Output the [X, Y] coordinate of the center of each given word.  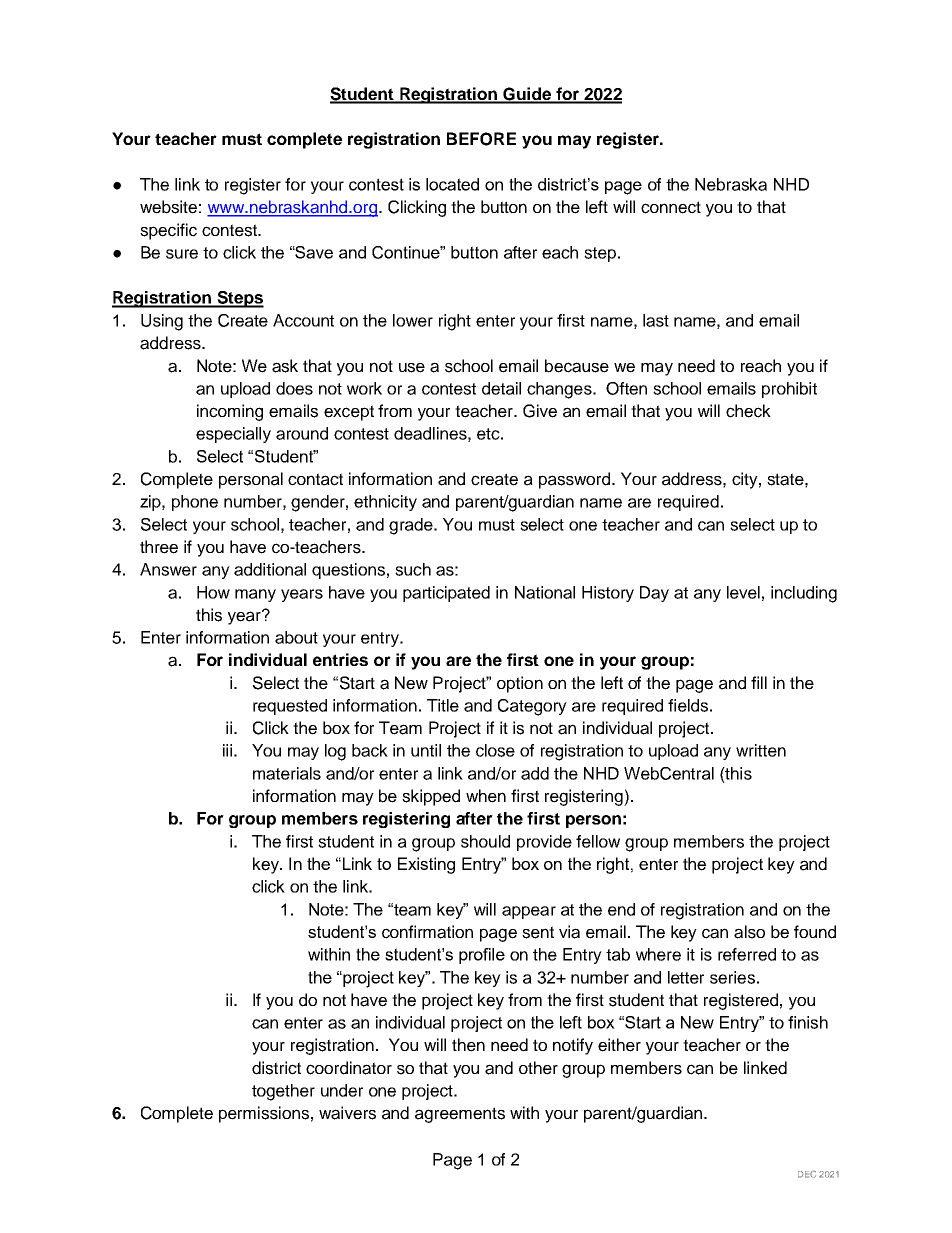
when [486, 796]
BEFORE [481, 139]
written [761, 750]
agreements [460, 1115]
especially [233, 435]
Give [540, 411]
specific [168, 231]
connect [671, 207]
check [748, 411]
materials [287, 773]
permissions [264, 1114]
